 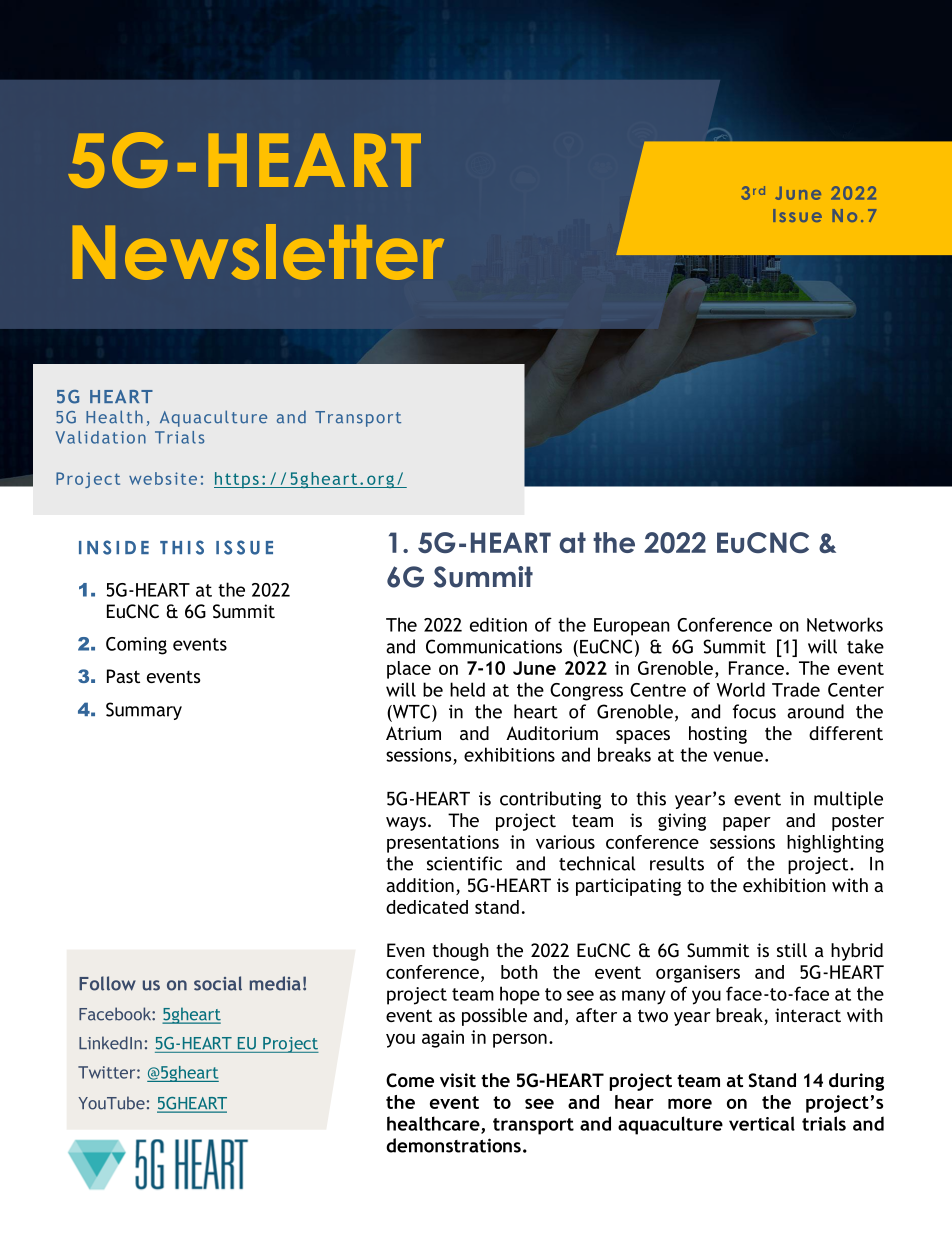 I want to click on Come, so click(x=410, y=1080).
